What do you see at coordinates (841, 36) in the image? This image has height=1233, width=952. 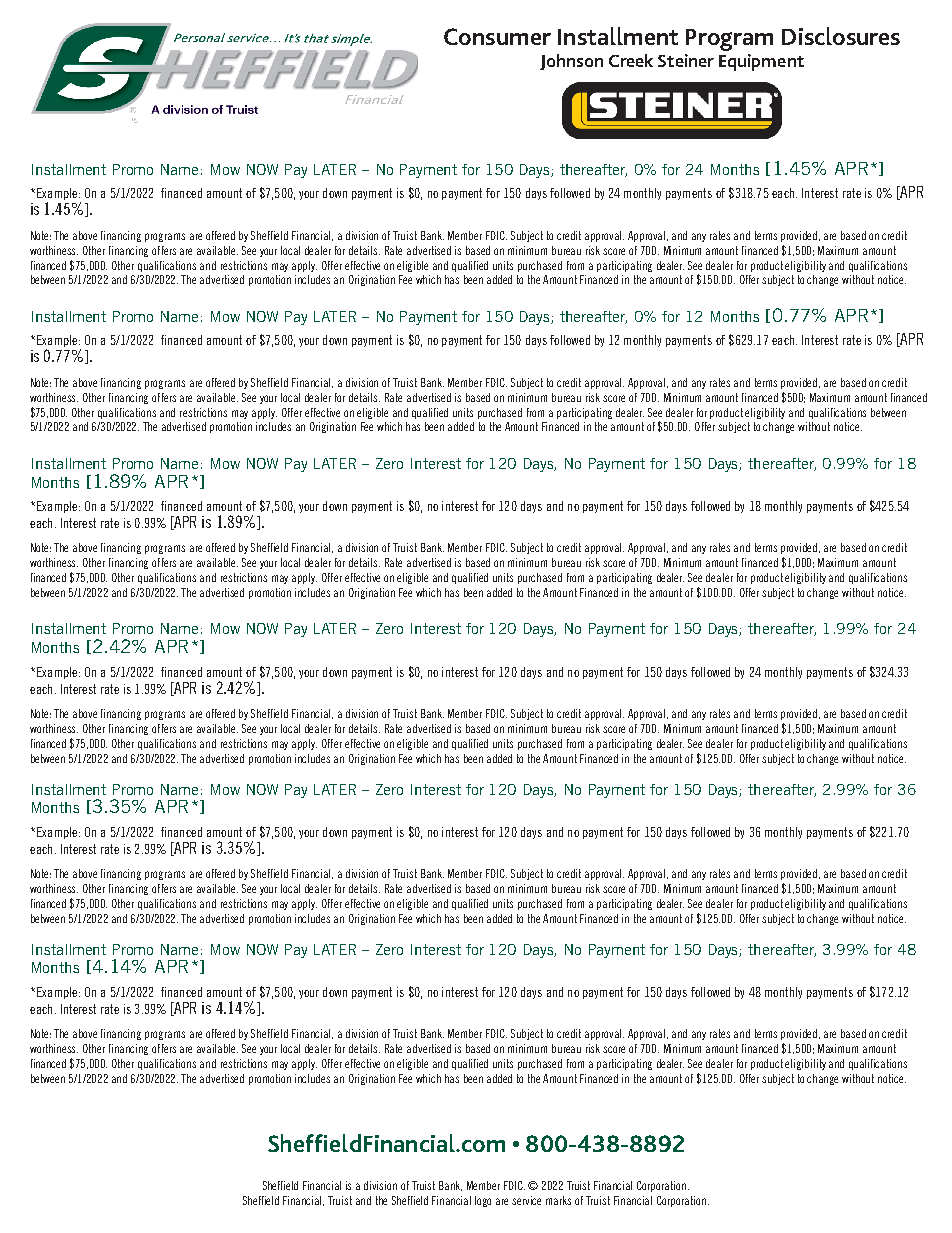 I see `Disclosures` at bounding box center [841, 36].
